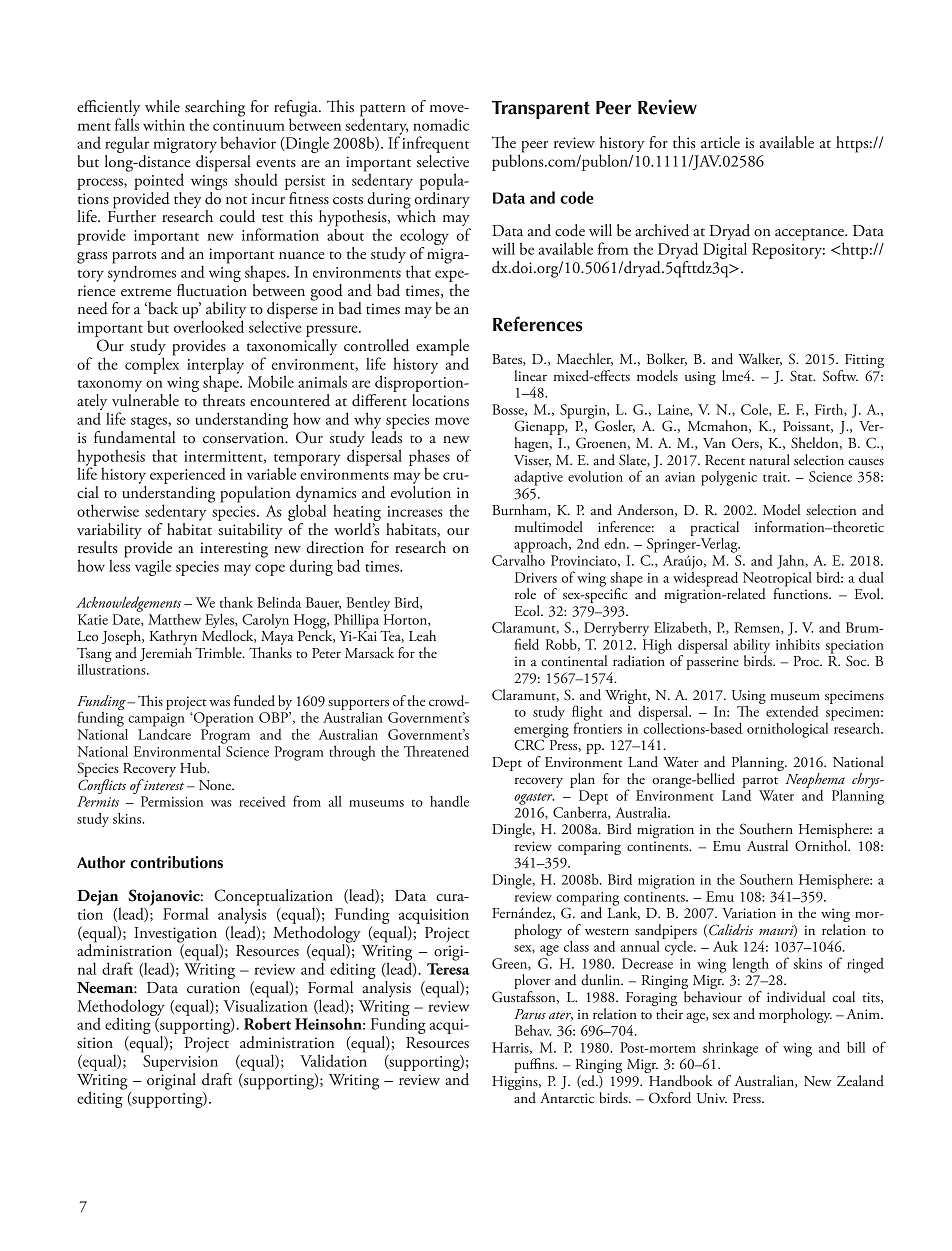 This image has width=952, height=1251. I want to click on role, so click(525, 593).
